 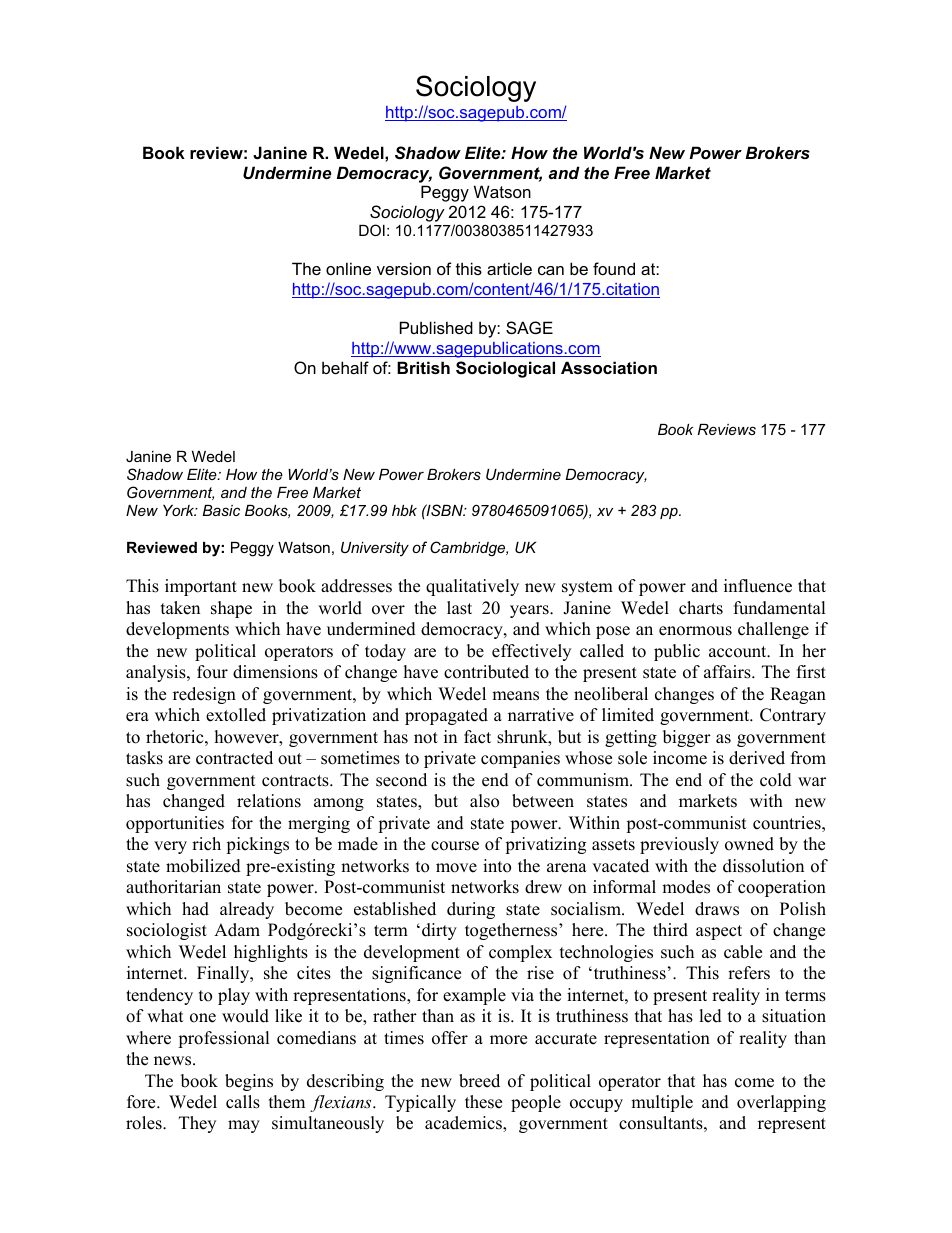 What do you see at coordinates (758, 586) in the screenshot?
I see `influence` at bounding box center [758, 586].
